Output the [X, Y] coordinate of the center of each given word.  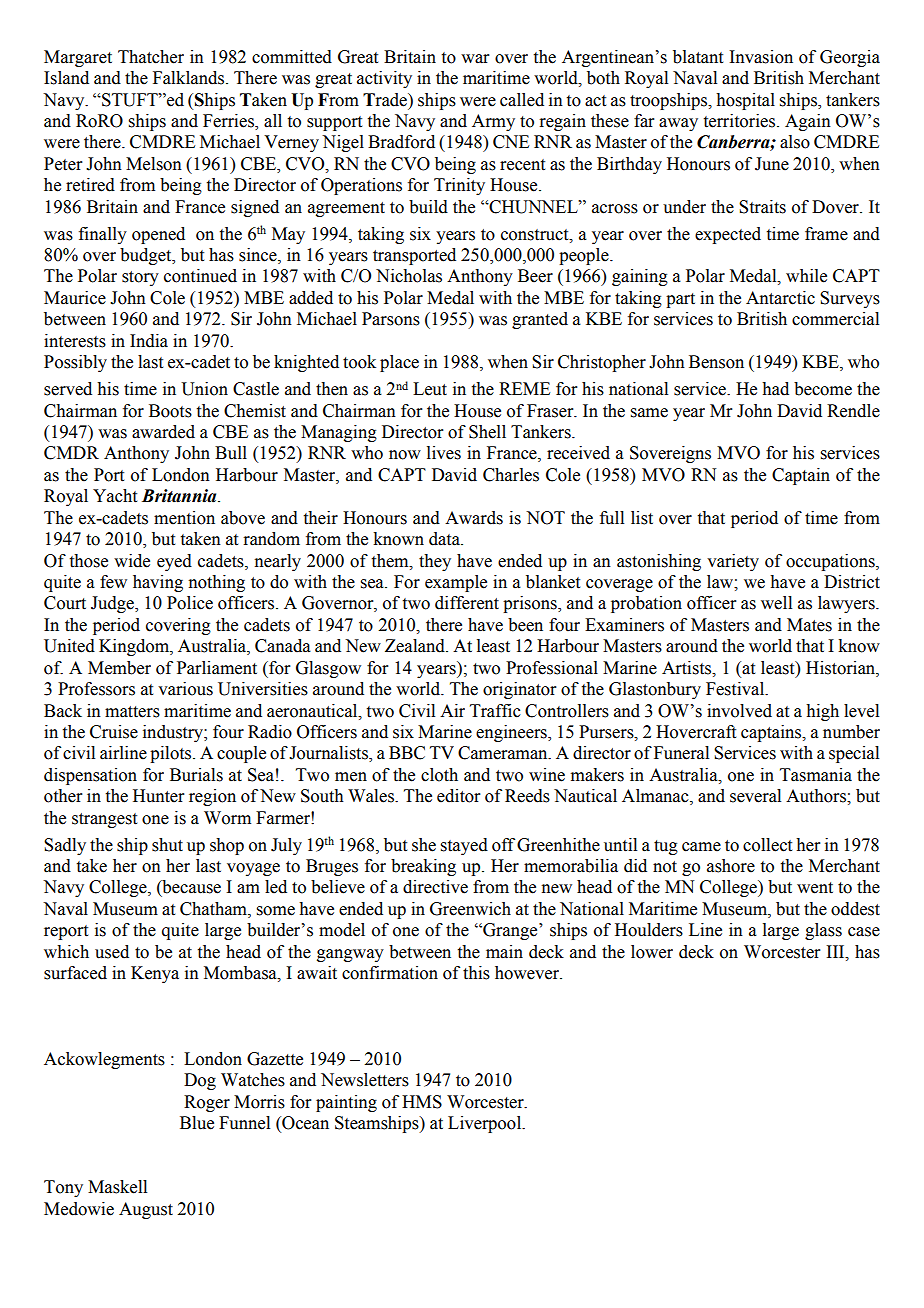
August [146, 1210]
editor [459, 796]
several [755, 796]
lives [444, 453]
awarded [163, 432]
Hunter [159, 796]
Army [493, 122]
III [836, 952]
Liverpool [486, 1124]
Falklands [190, 78]
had [775, 389]
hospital [745, 101]
